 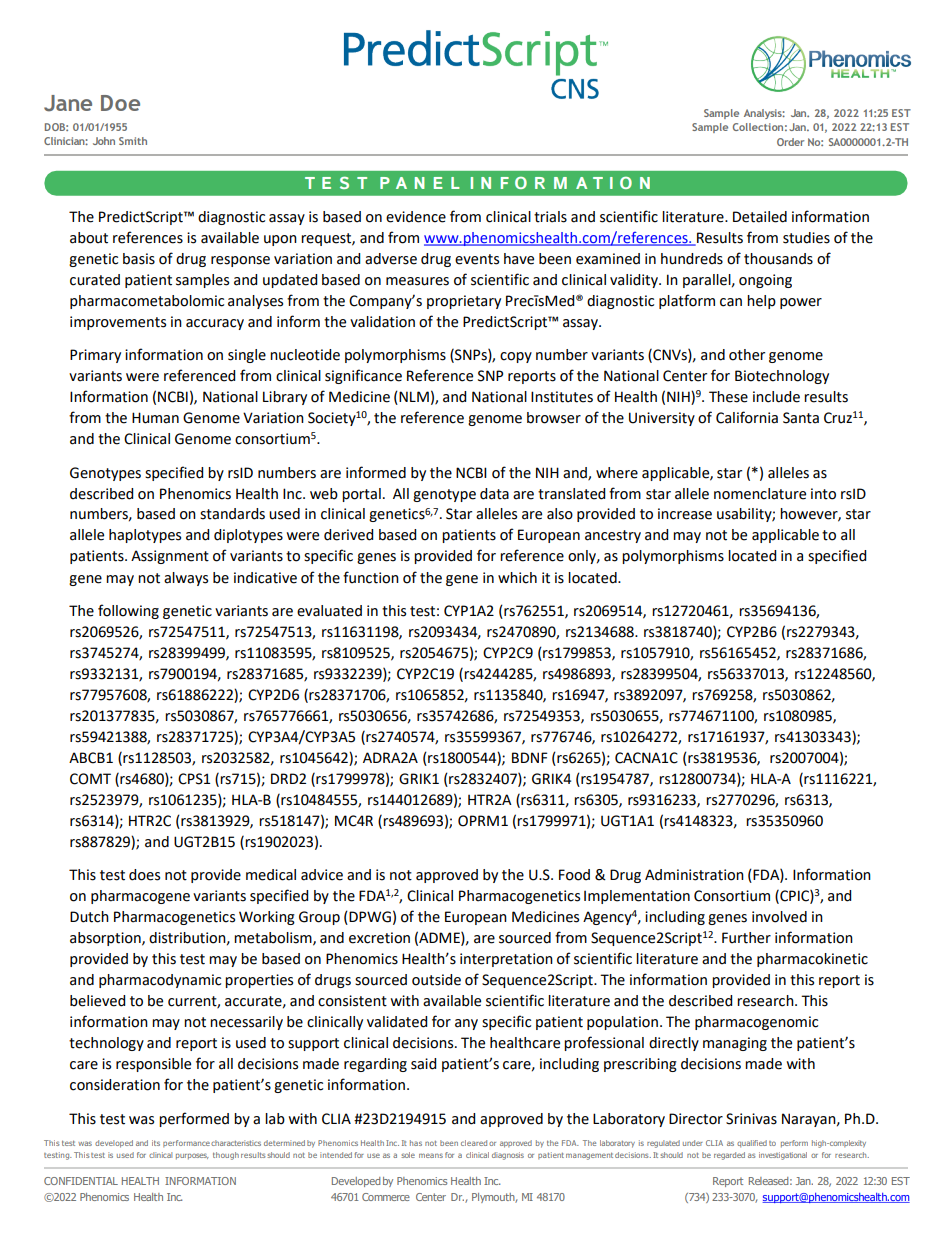 I want to click on evidence, so click(x=416, y=217).
